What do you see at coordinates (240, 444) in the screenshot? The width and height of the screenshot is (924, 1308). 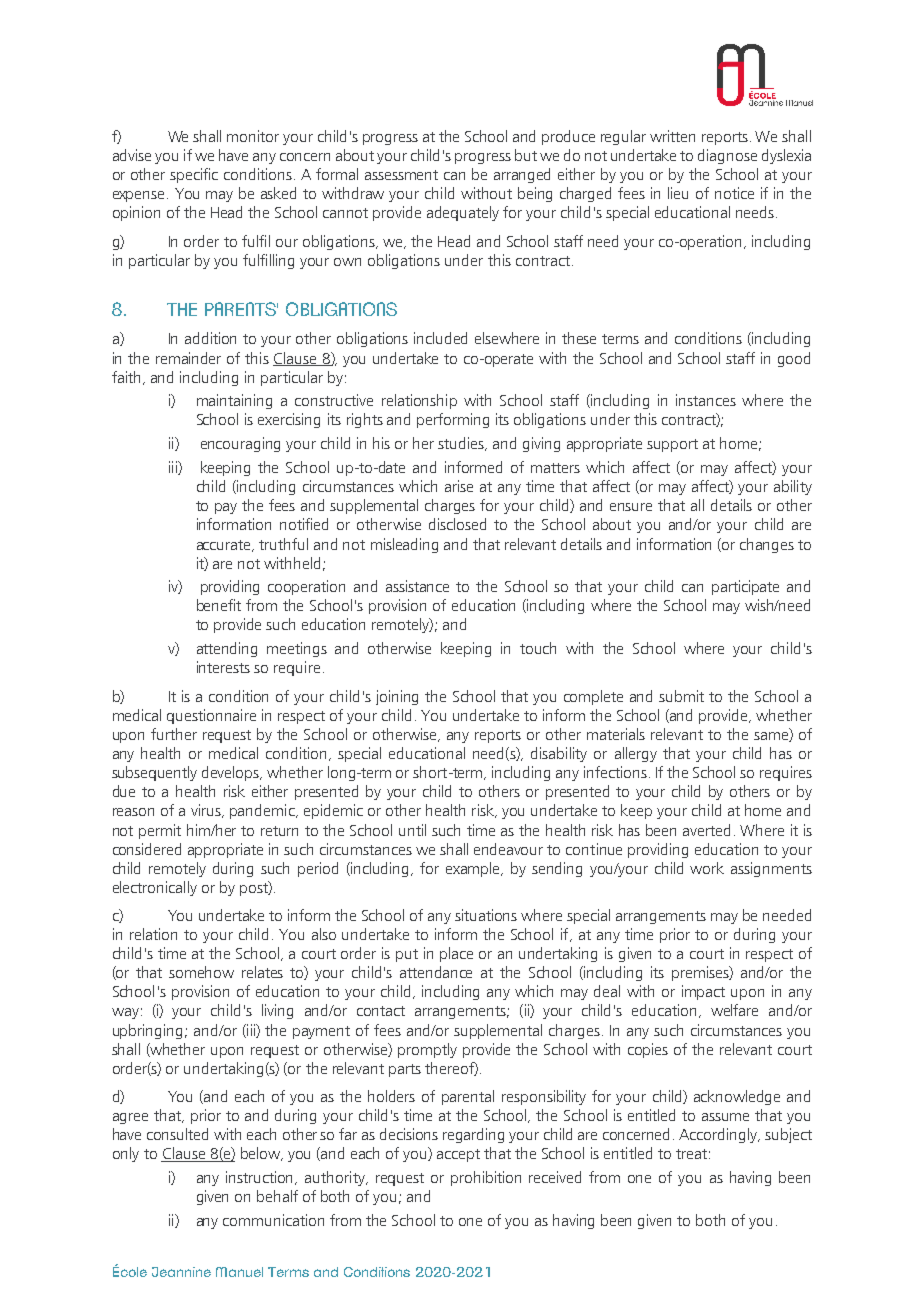 I see `encouraging` at bounding box center [240, 444].
